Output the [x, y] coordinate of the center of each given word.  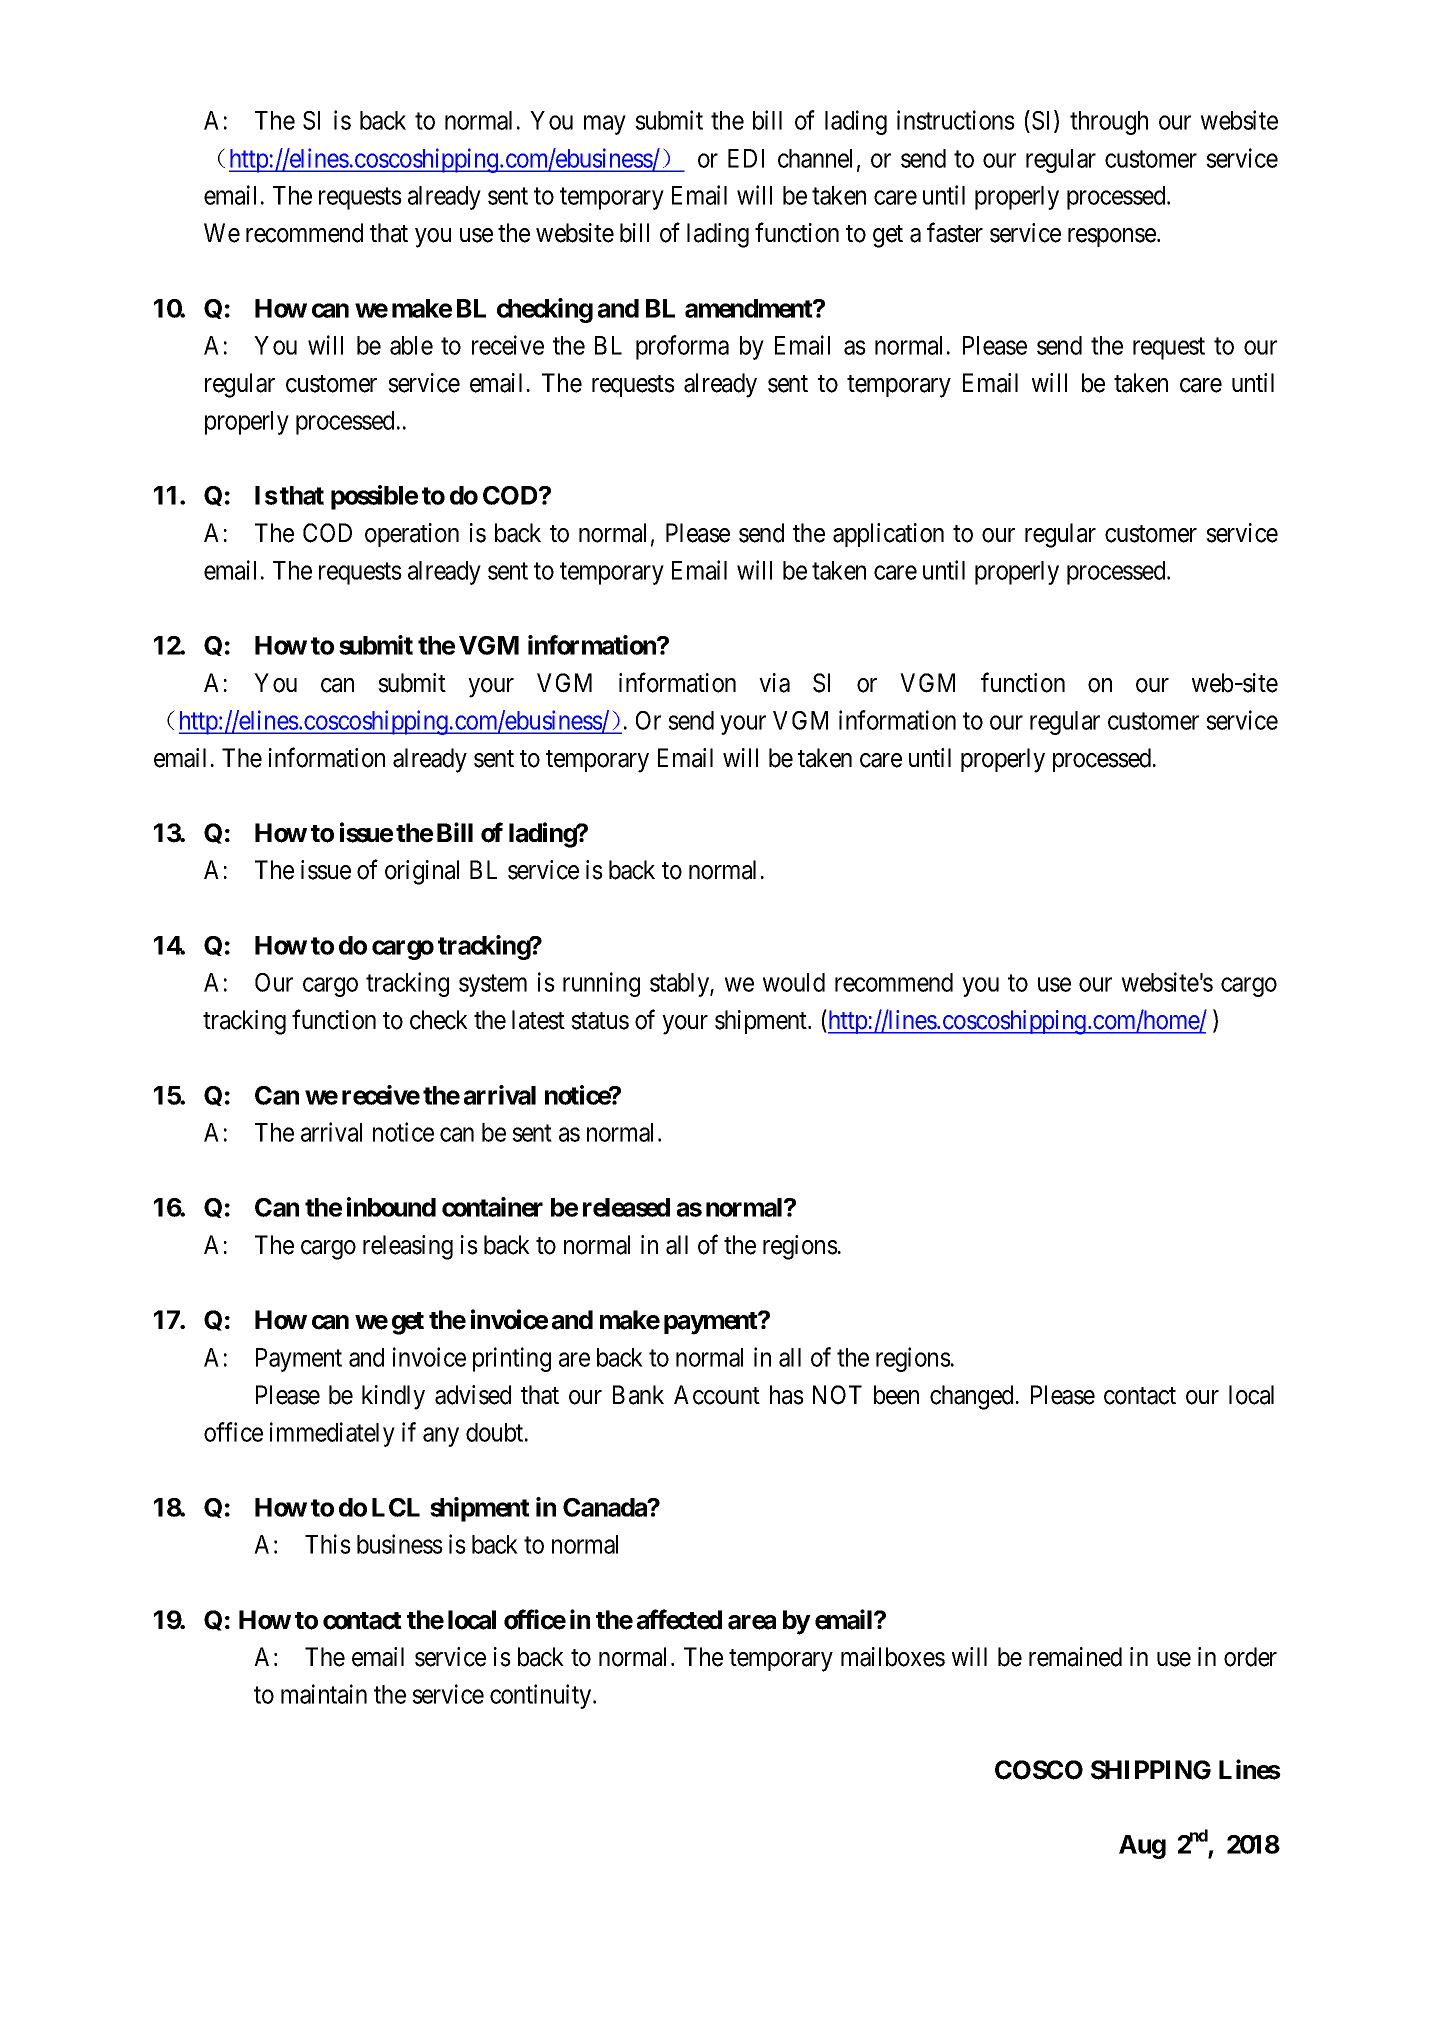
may [605, 125]
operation [412, 535]
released [626, 1207]
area [752, 1622]
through [1109, 123]
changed [971, 1397]
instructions [956, 120]
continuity [542, 1696]
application [888, 535]
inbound [391, 1207]
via [774, 683]
